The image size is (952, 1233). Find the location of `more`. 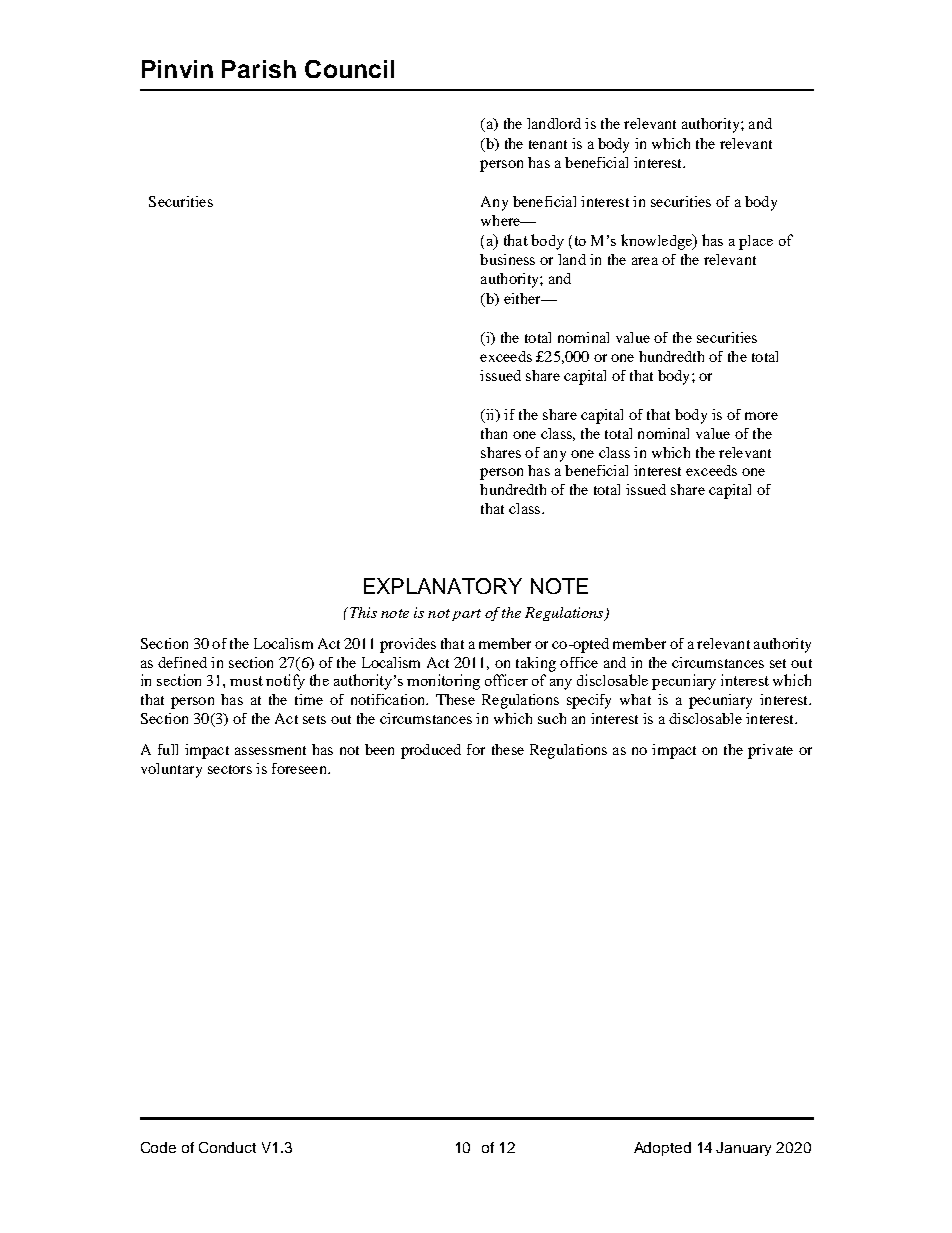

more is located at coordinates (761, 416).
